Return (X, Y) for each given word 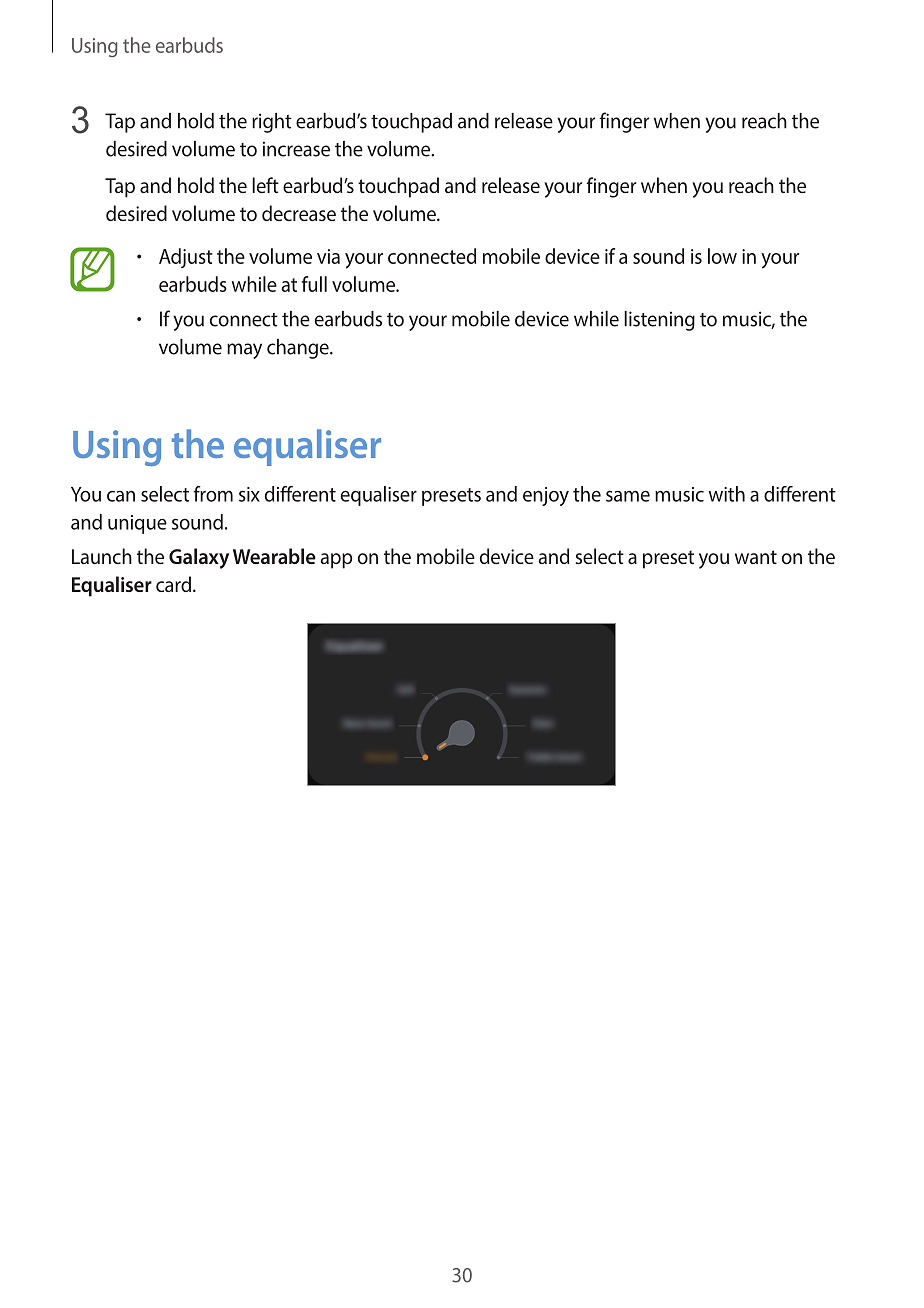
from (213, 494)
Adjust (186, 258)
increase (296, 149)
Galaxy (199, 558)
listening (659, 321)
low (722, 256)
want (756, 557)
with (726, 494)
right (272, 123)
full (314, 284)
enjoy (546, 496)
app (336, 561)
